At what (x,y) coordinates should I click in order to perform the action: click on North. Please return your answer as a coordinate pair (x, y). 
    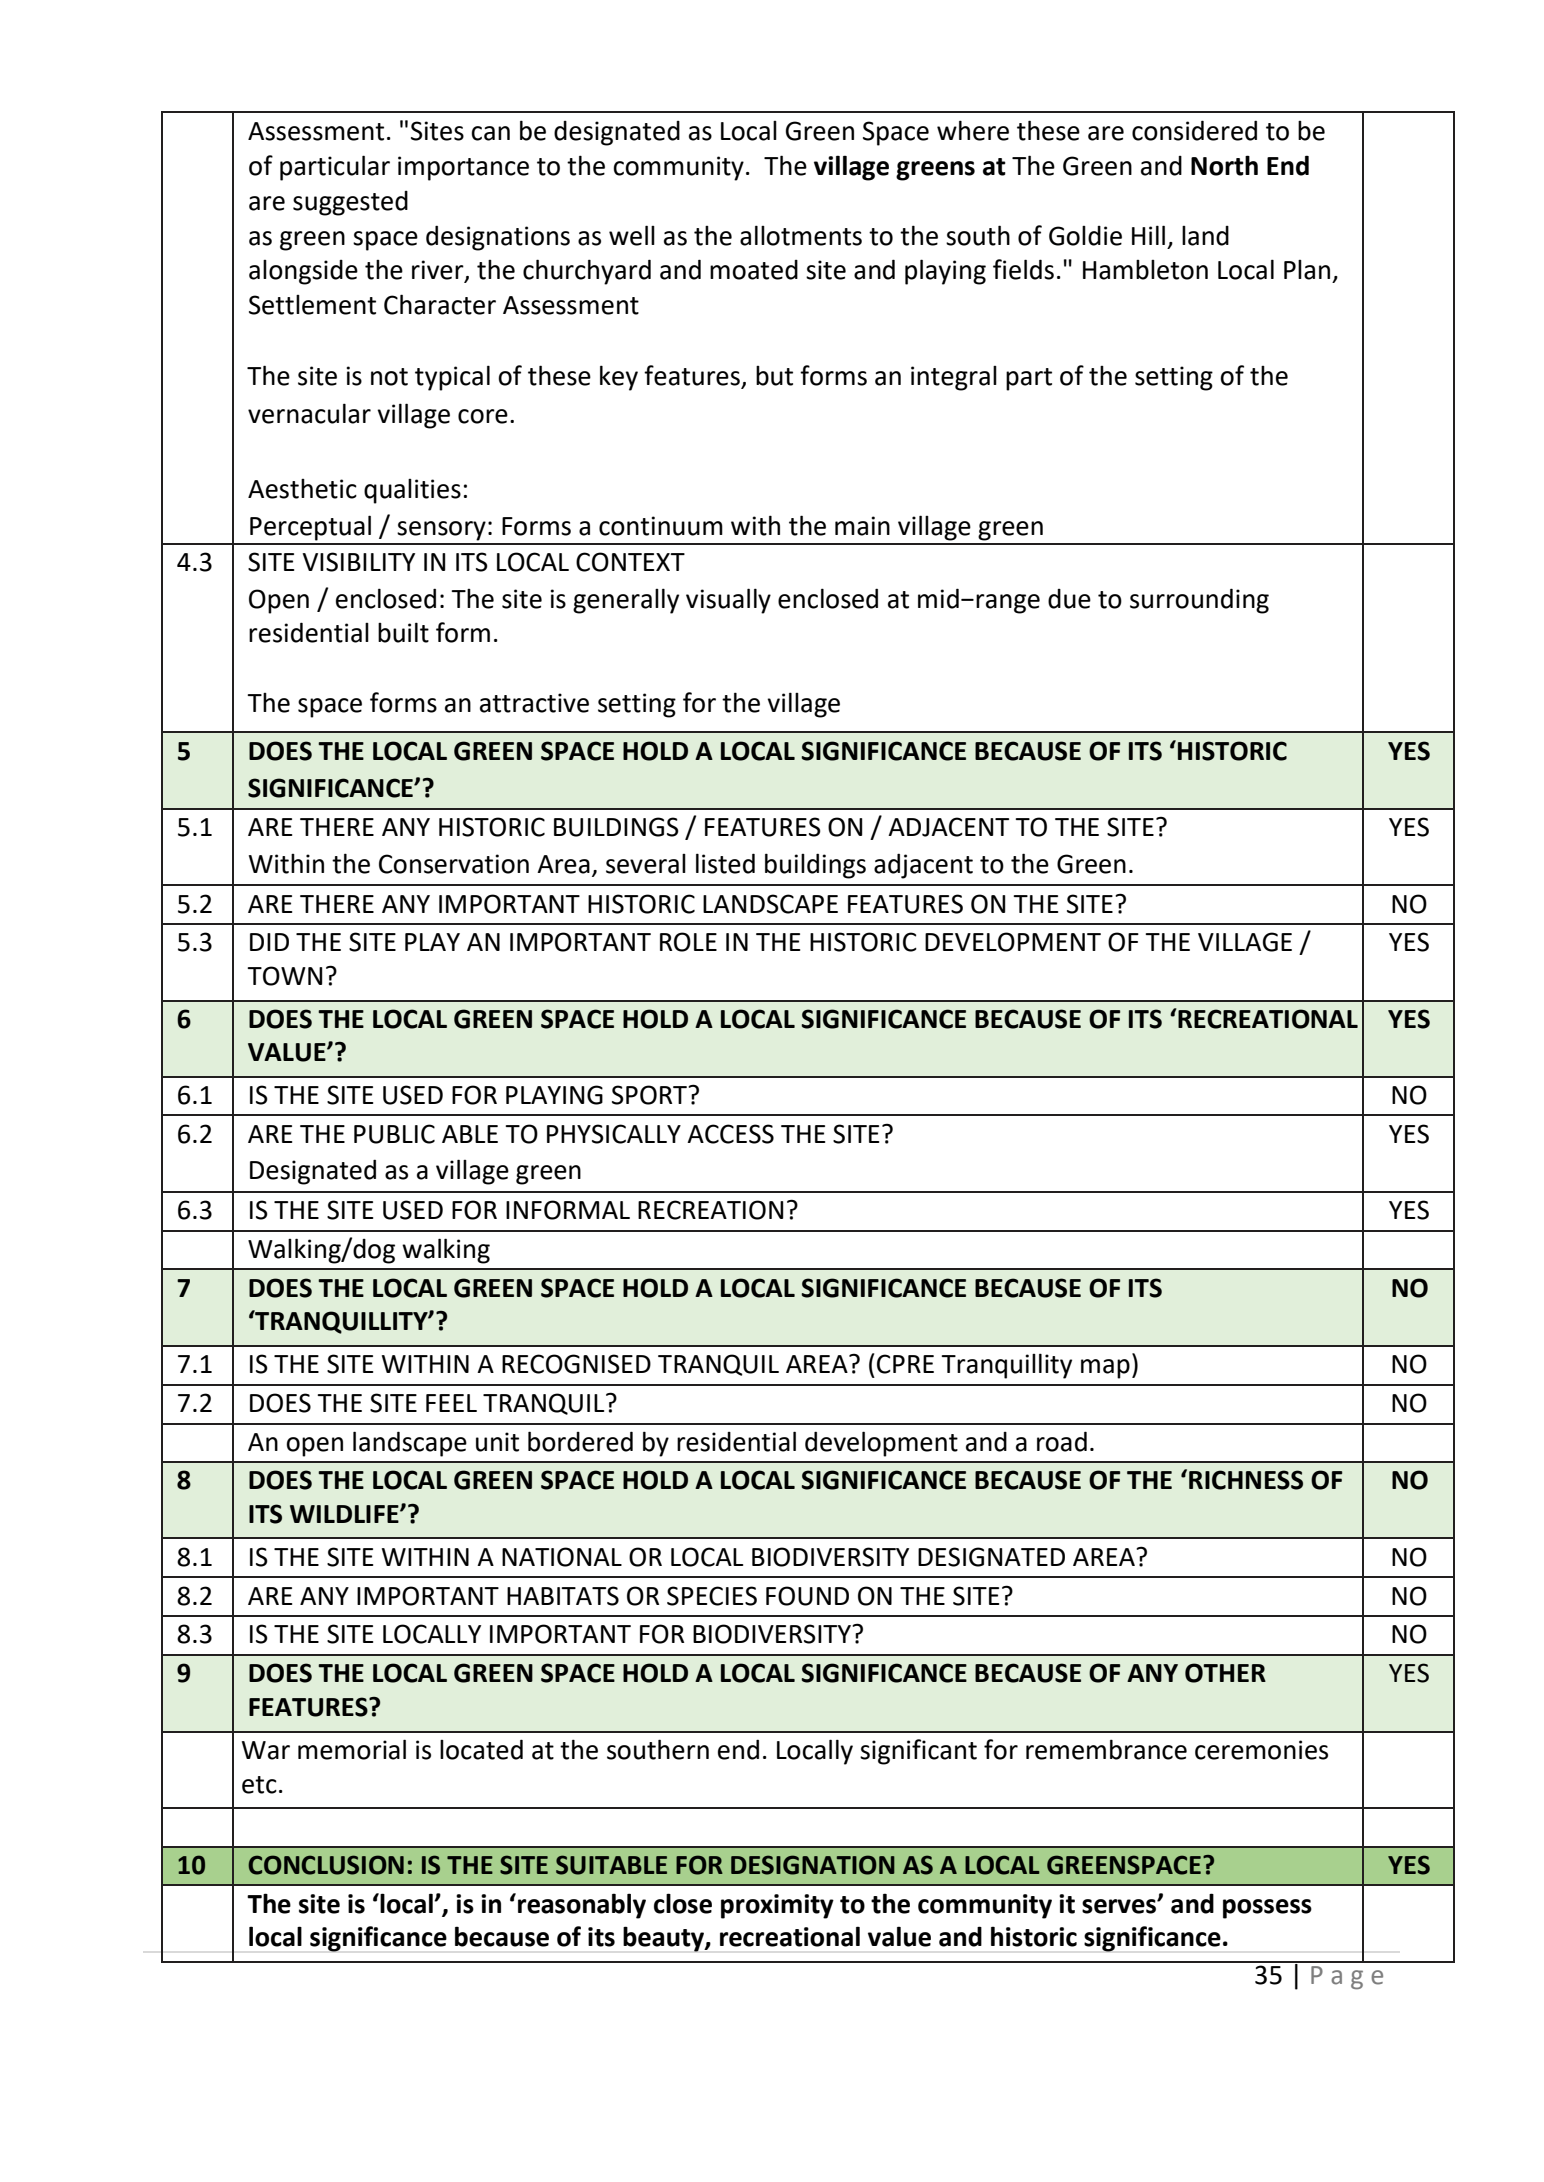
    Looking at the image, I should click on (1224, 165).
